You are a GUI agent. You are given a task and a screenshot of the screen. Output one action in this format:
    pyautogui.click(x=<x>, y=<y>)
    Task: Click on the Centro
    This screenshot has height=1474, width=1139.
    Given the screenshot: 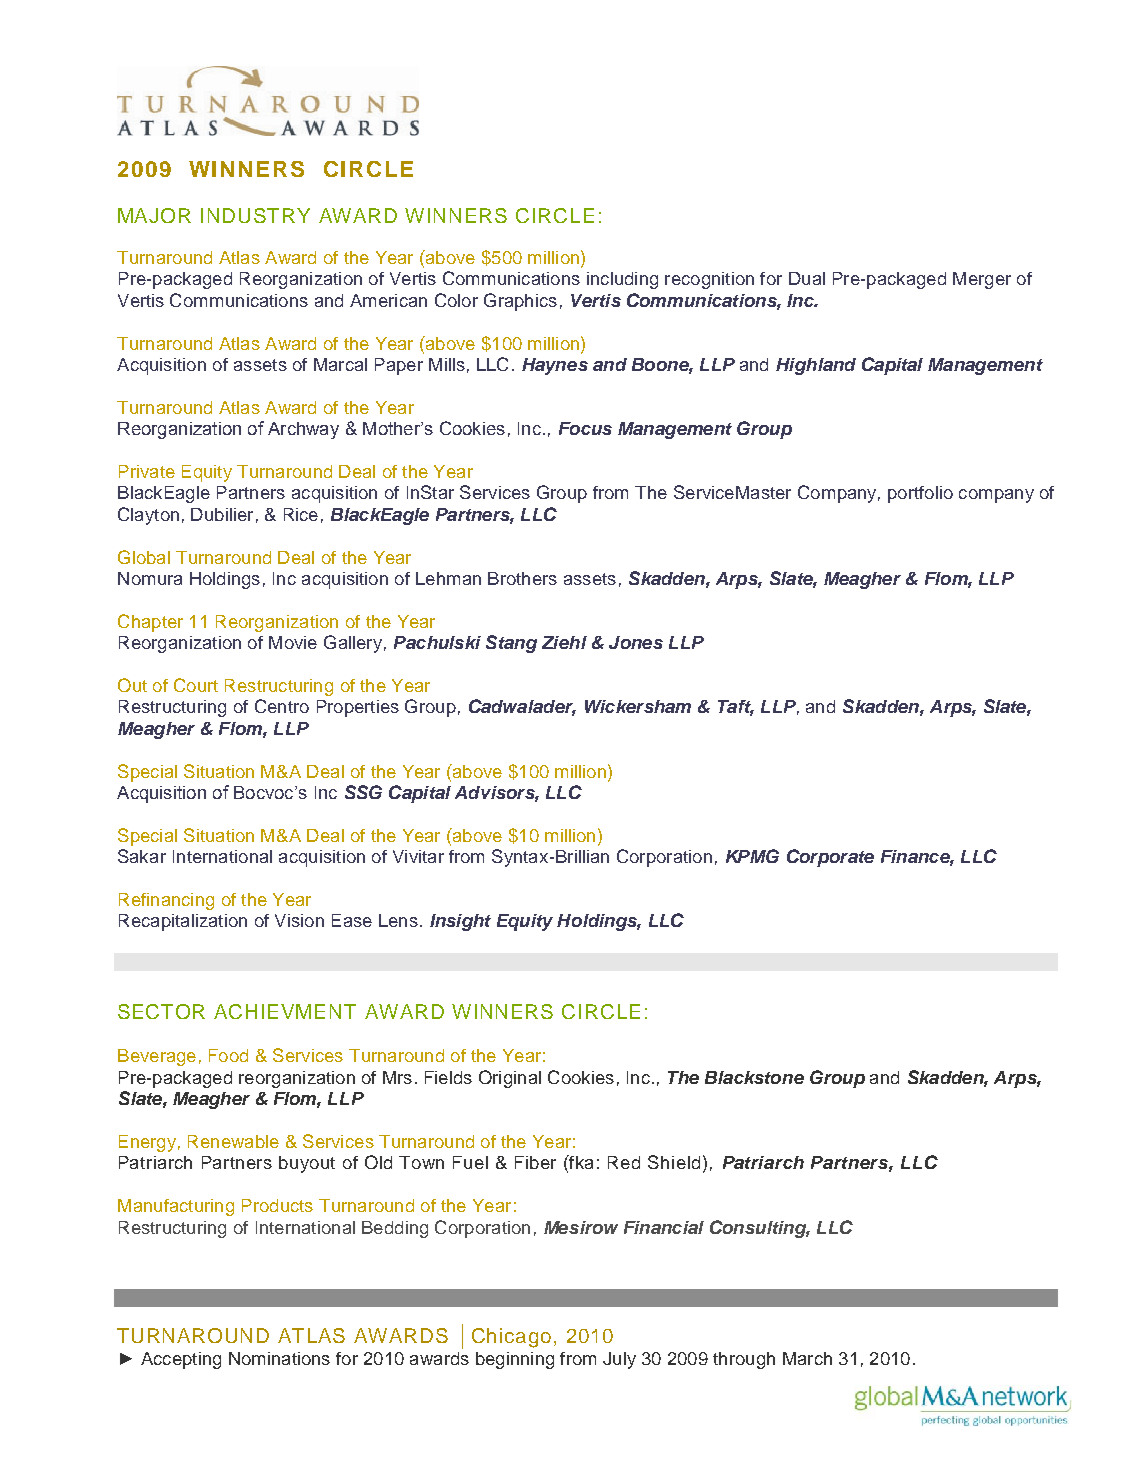 What is the action you would take?
    pyautogui.click(x=282, y=706)
